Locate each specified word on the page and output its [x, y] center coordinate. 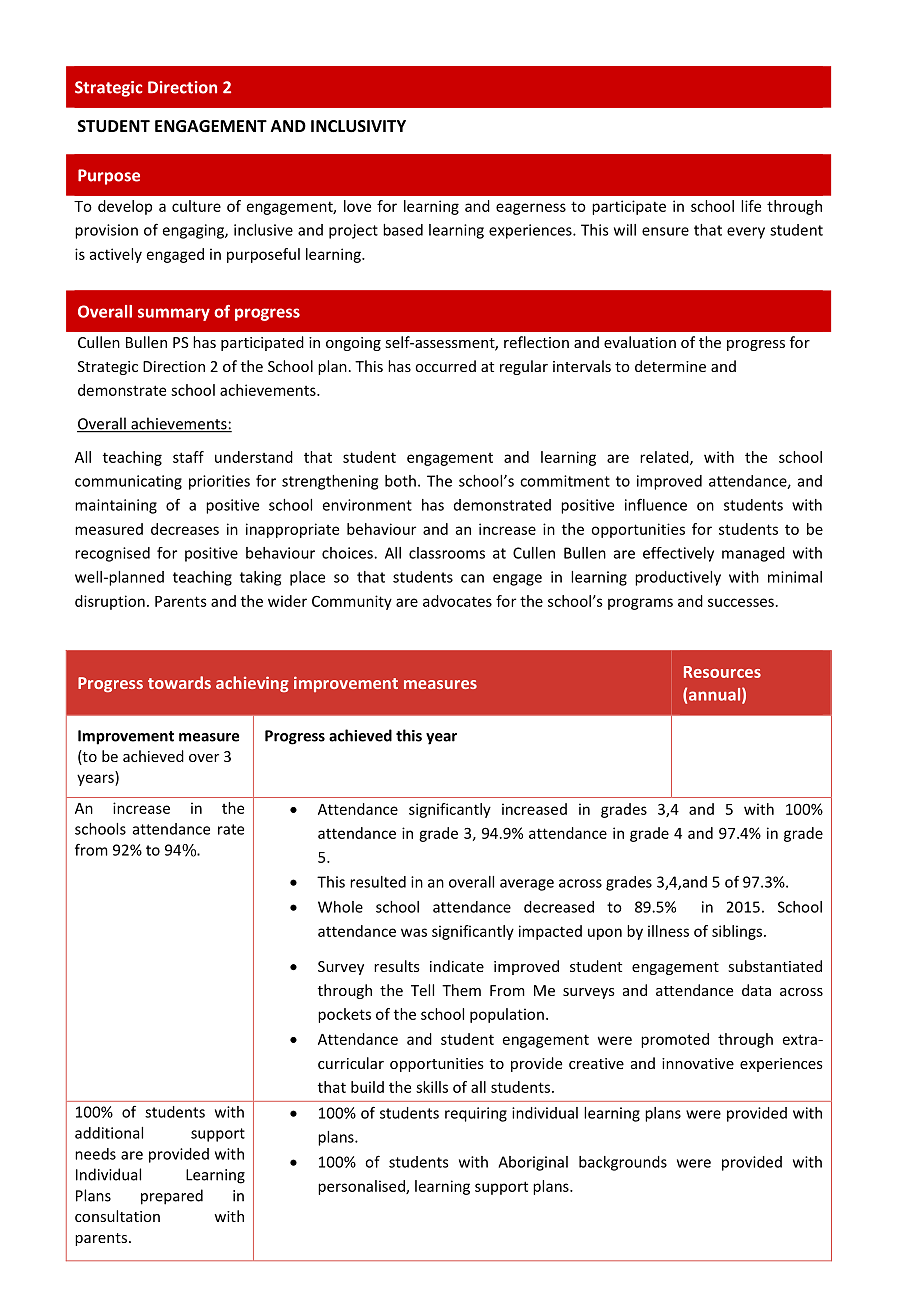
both [400, 481]
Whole [340, 907]
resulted [378, 882]
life [751, 206]
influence [656, 504]
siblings [737, 932]
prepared [172, 1197]
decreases [185, 529]
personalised [362, 1187]
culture [196, 206]
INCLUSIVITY [358, 126]
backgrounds [623, 1163]
